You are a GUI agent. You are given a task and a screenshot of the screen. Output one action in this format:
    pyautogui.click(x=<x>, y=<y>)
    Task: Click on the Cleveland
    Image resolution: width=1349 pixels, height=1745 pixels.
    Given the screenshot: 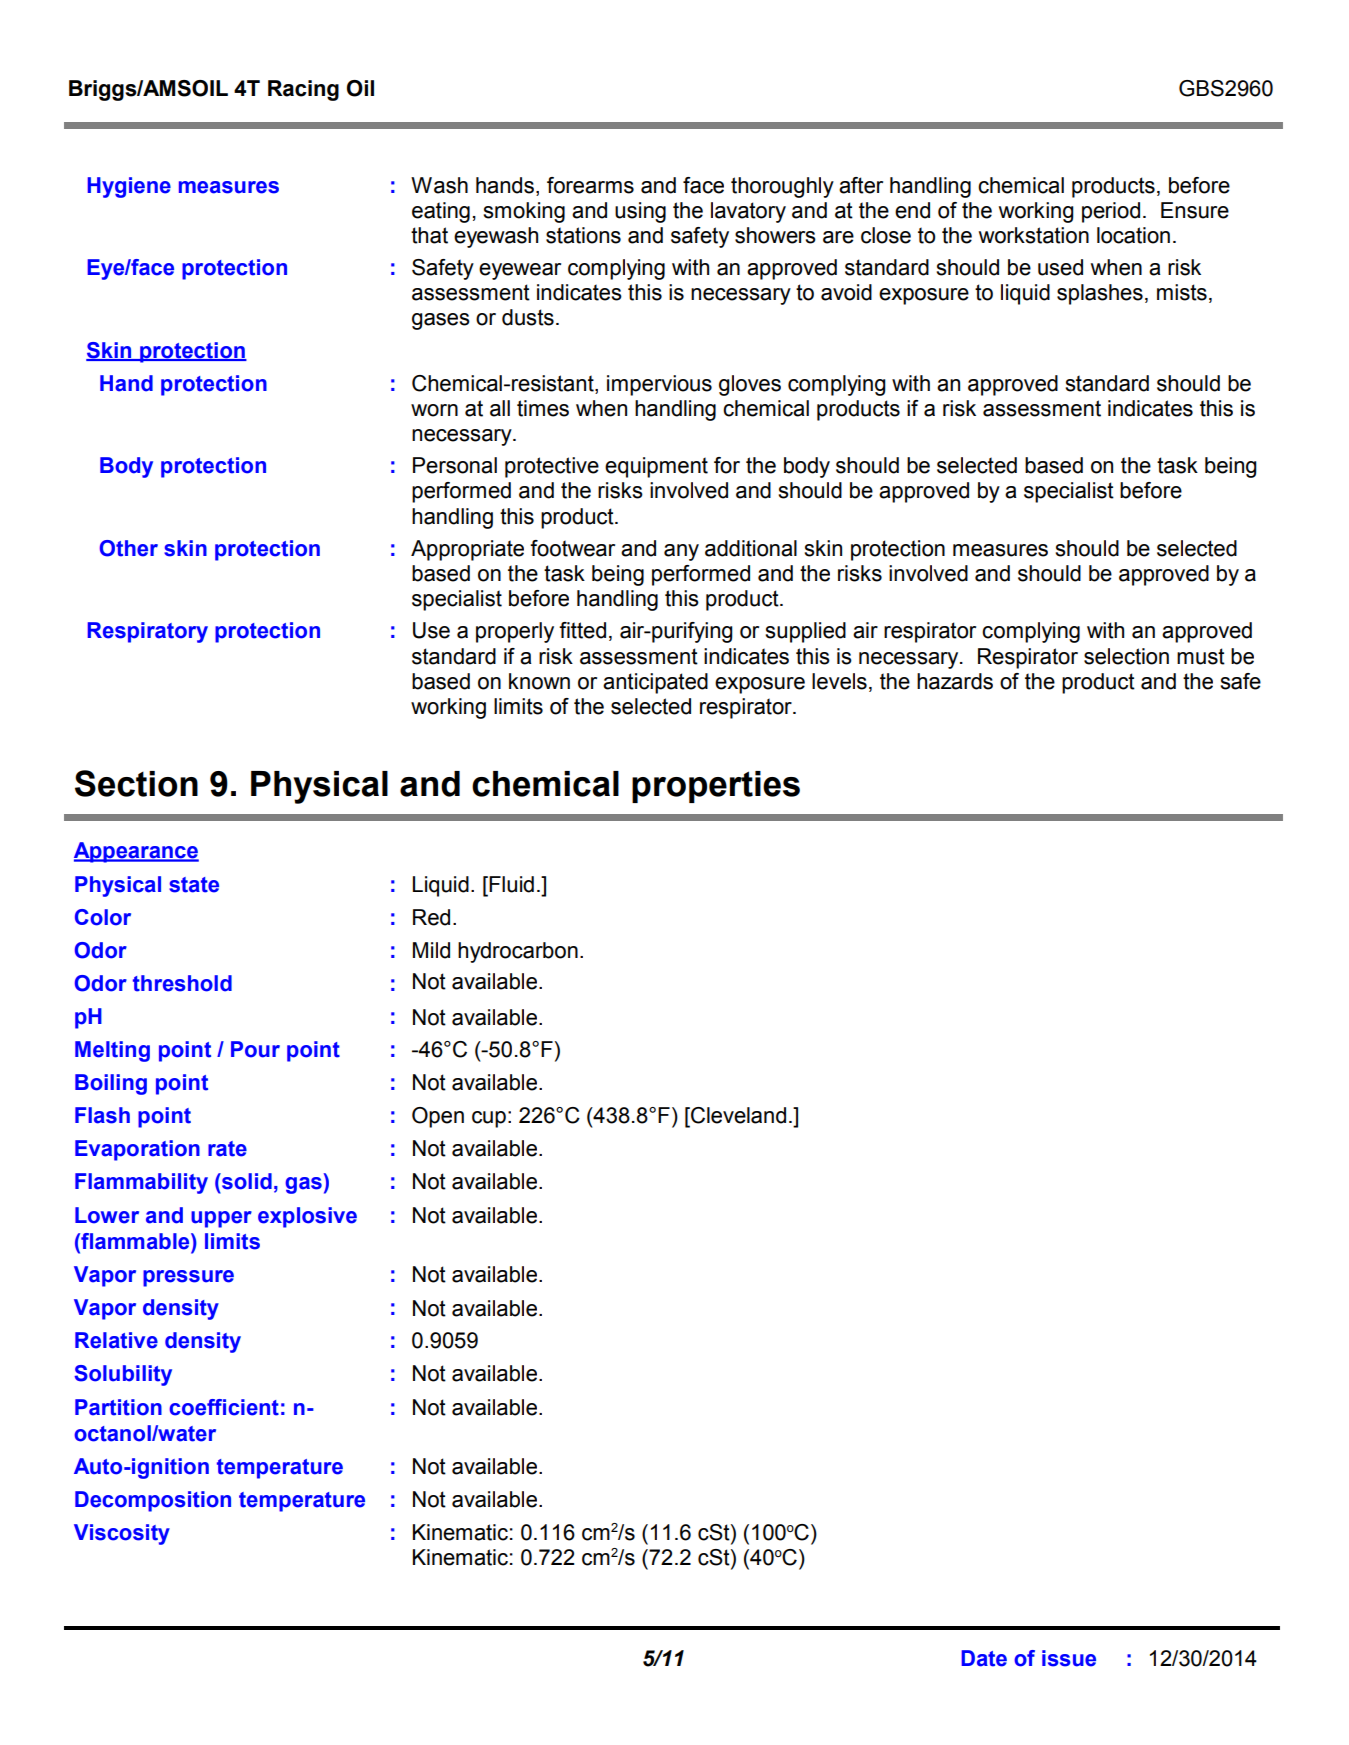 What is the action you would take?
    pyautogui.click(x=737, y=1116)
